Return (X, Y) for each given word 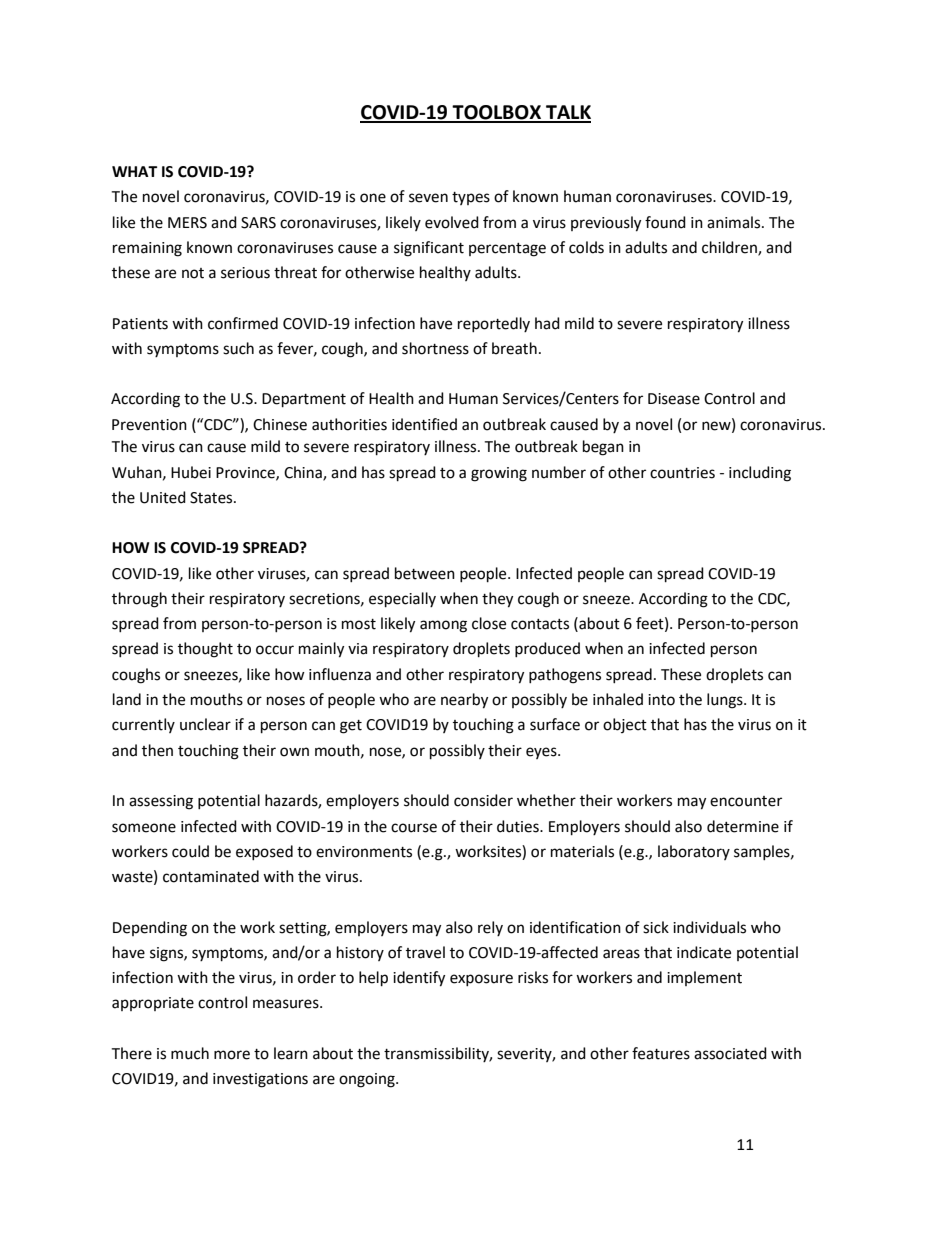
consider (483, 800)
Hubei (191, 472)
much (190, 1053)
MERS (187, 223)
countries (682, 473)
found (665, 222)
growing (499, 474)
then (157, 750)
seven (428, 198)
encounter (746, 801)
